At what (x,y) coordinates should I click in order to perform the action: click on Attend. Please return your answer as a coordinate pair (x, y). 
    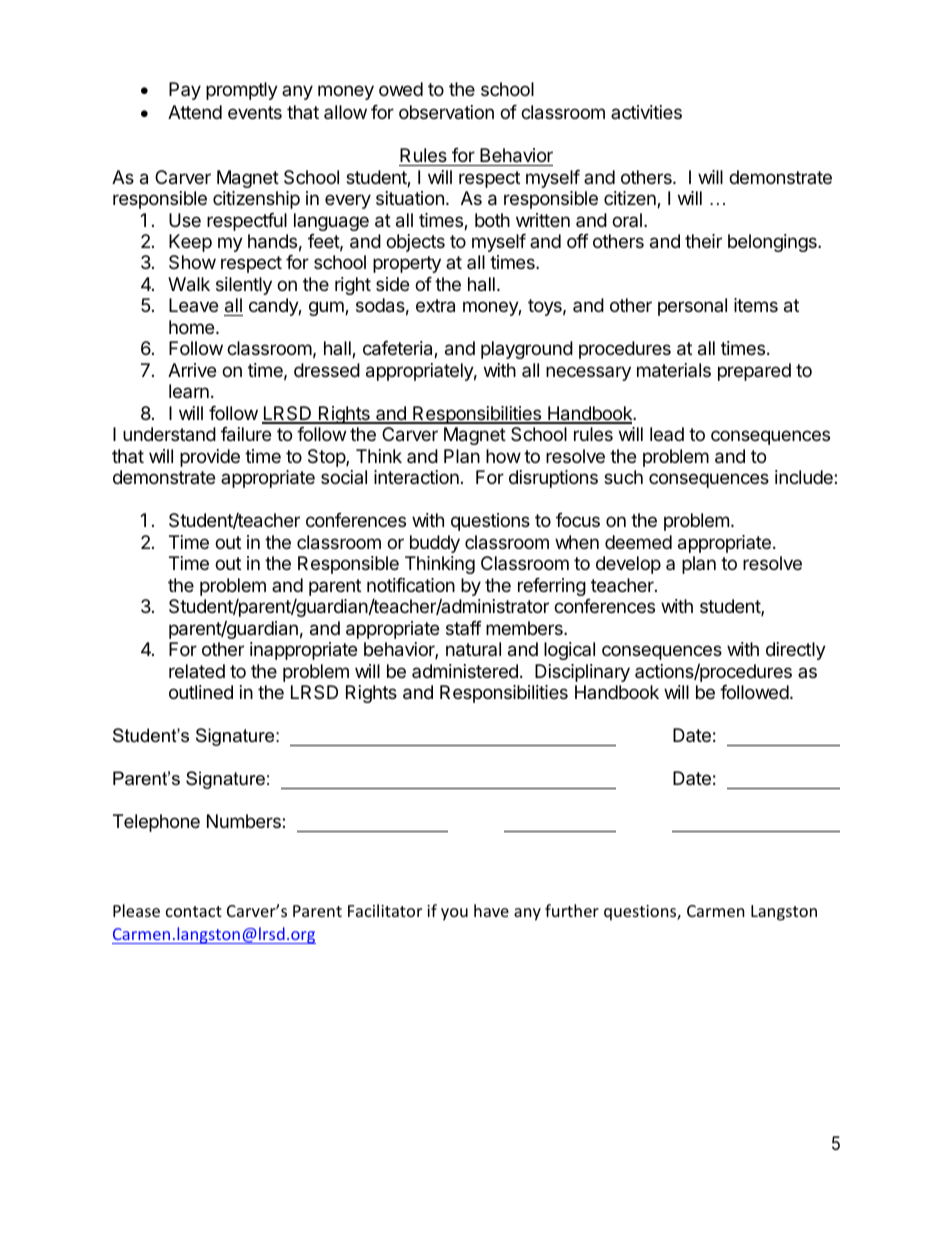
    Looking at the image, I should click on (195, 112).
